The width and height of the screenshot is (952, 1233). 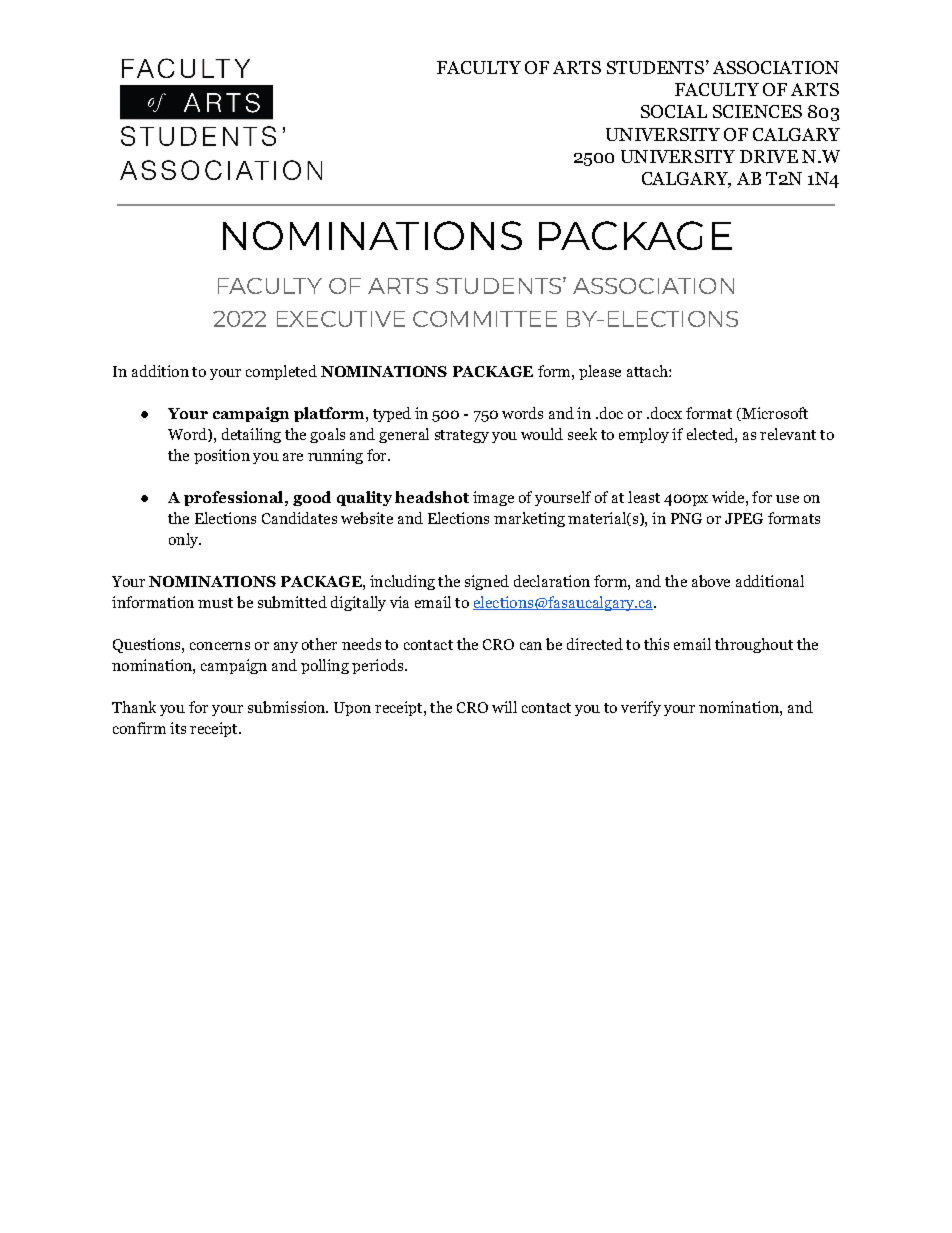 I want to click on SOCIAL, so click(x=674, y=111).
